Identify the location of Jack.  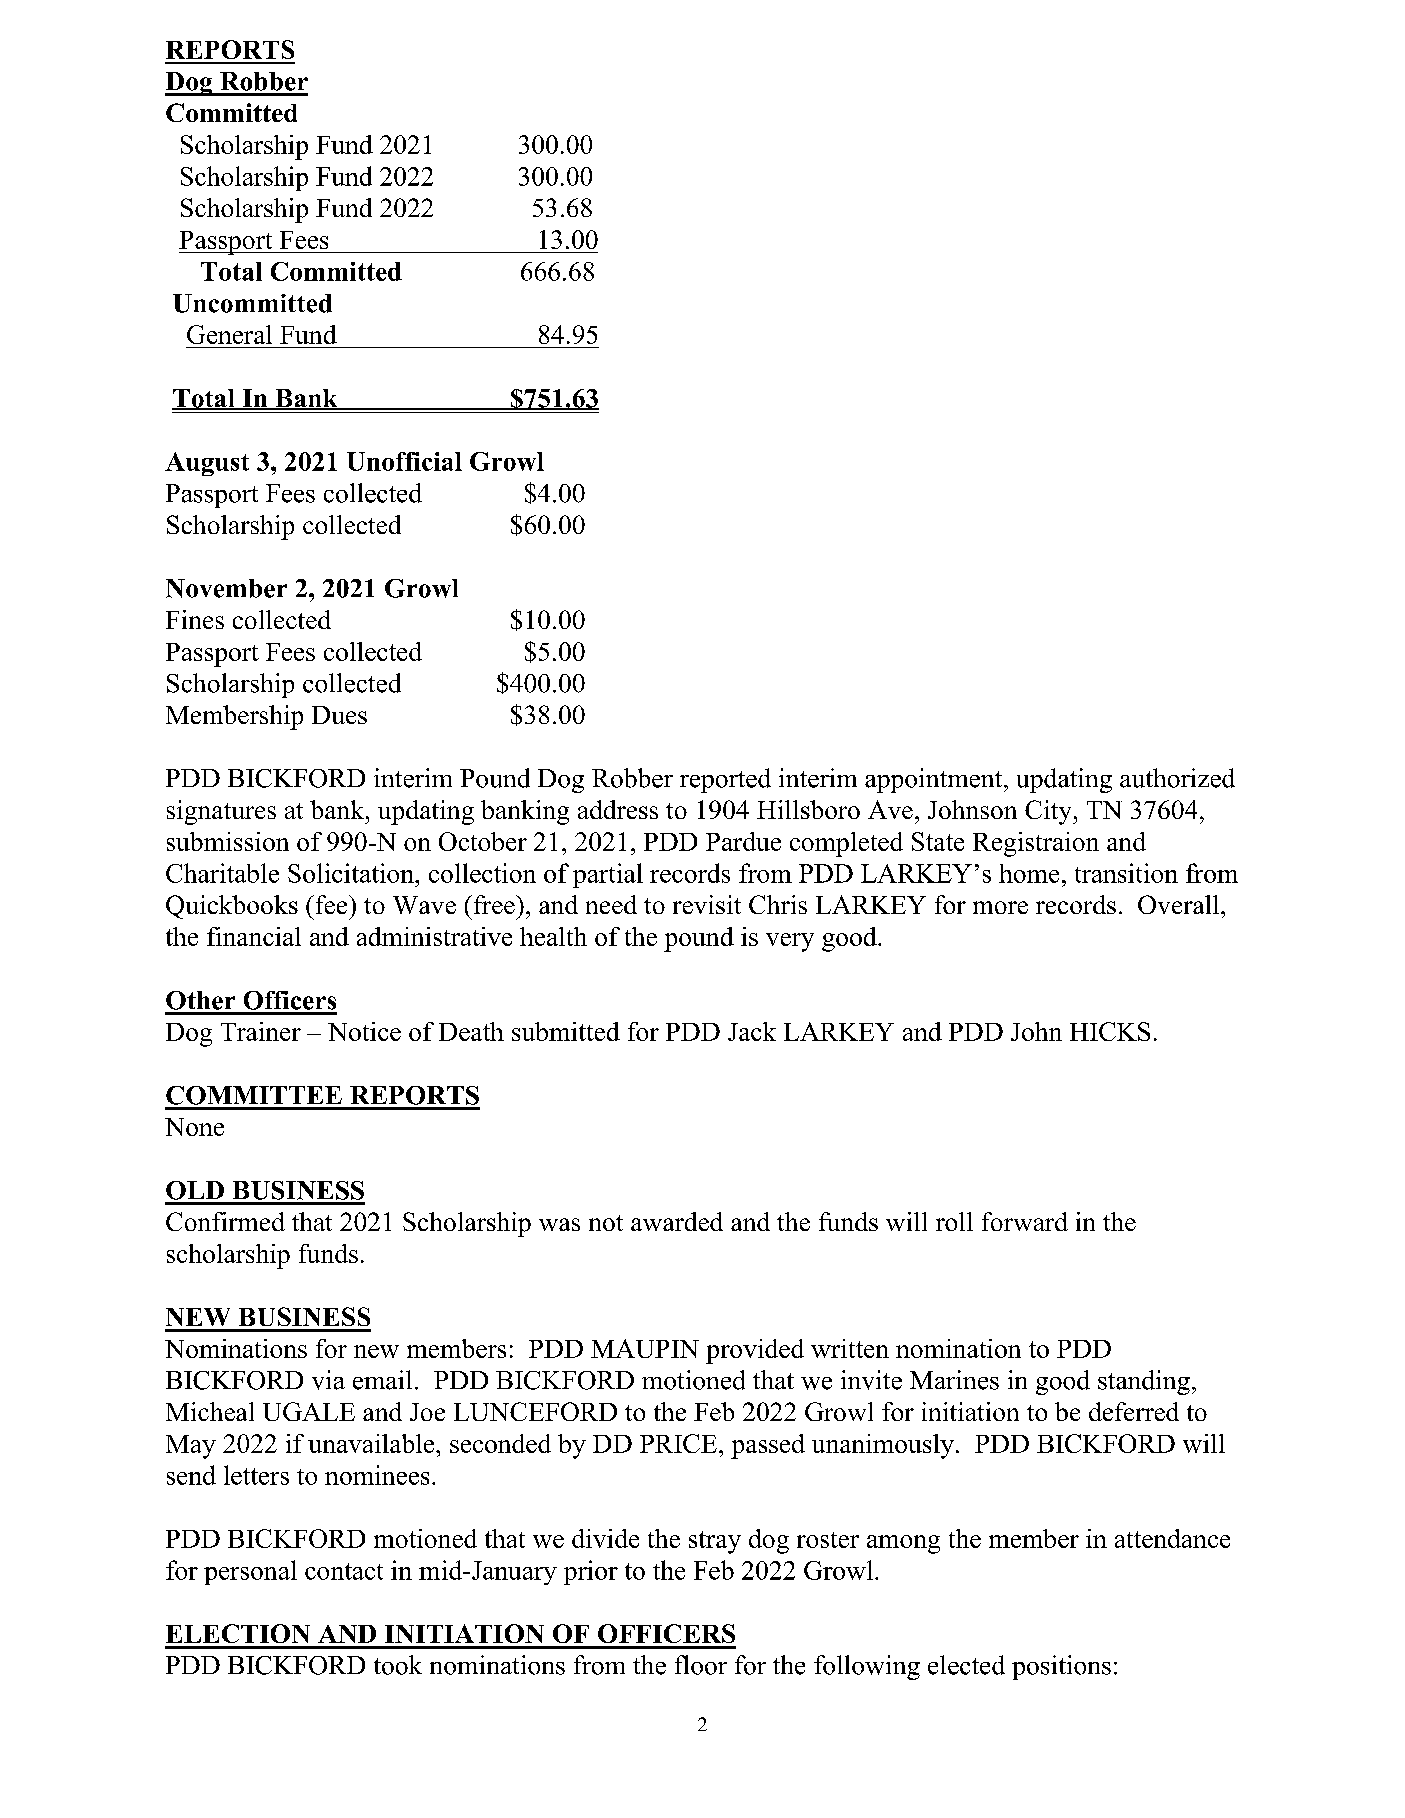
(752, 1031).
